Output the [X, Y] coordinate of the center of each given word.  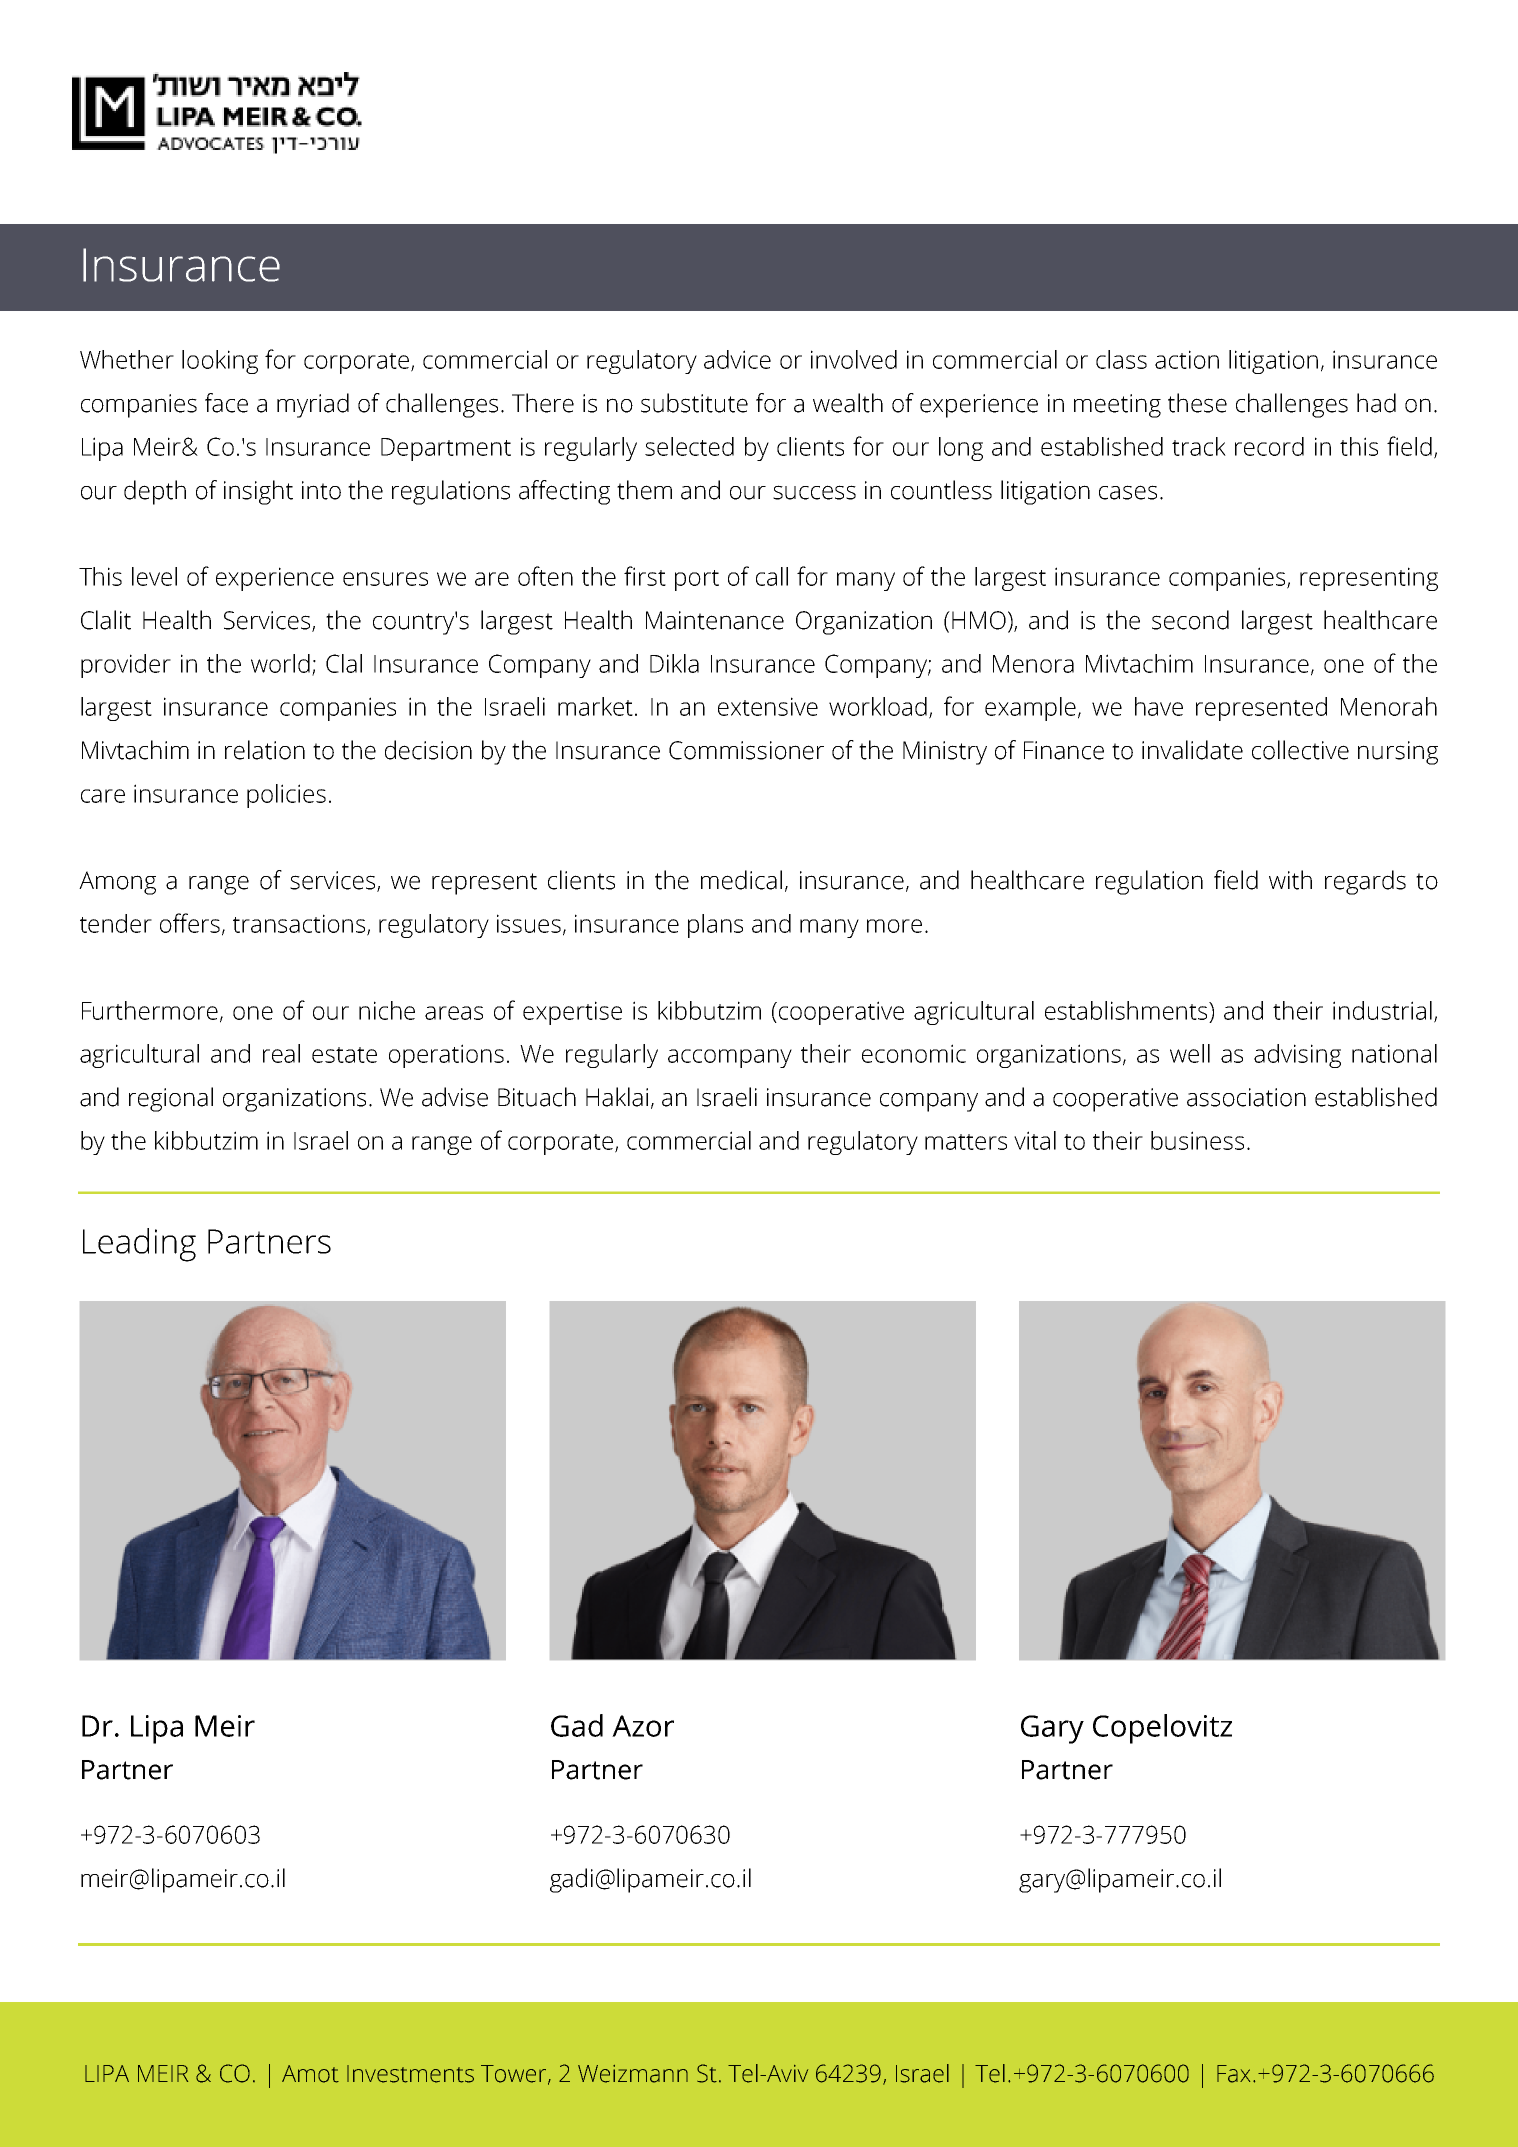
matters [966, 1142]
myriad [313, 405]
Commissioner [746, 750]
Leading [139, 1245]
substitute [694, 403]
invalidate [1192, 750]
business [1197, 1140]
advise [455, 1097]
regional [171, 1099]
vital [1035, 1140]
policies [286, 796]
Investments [410, 2074]
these [1197, 403]
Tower [515, 2074]
